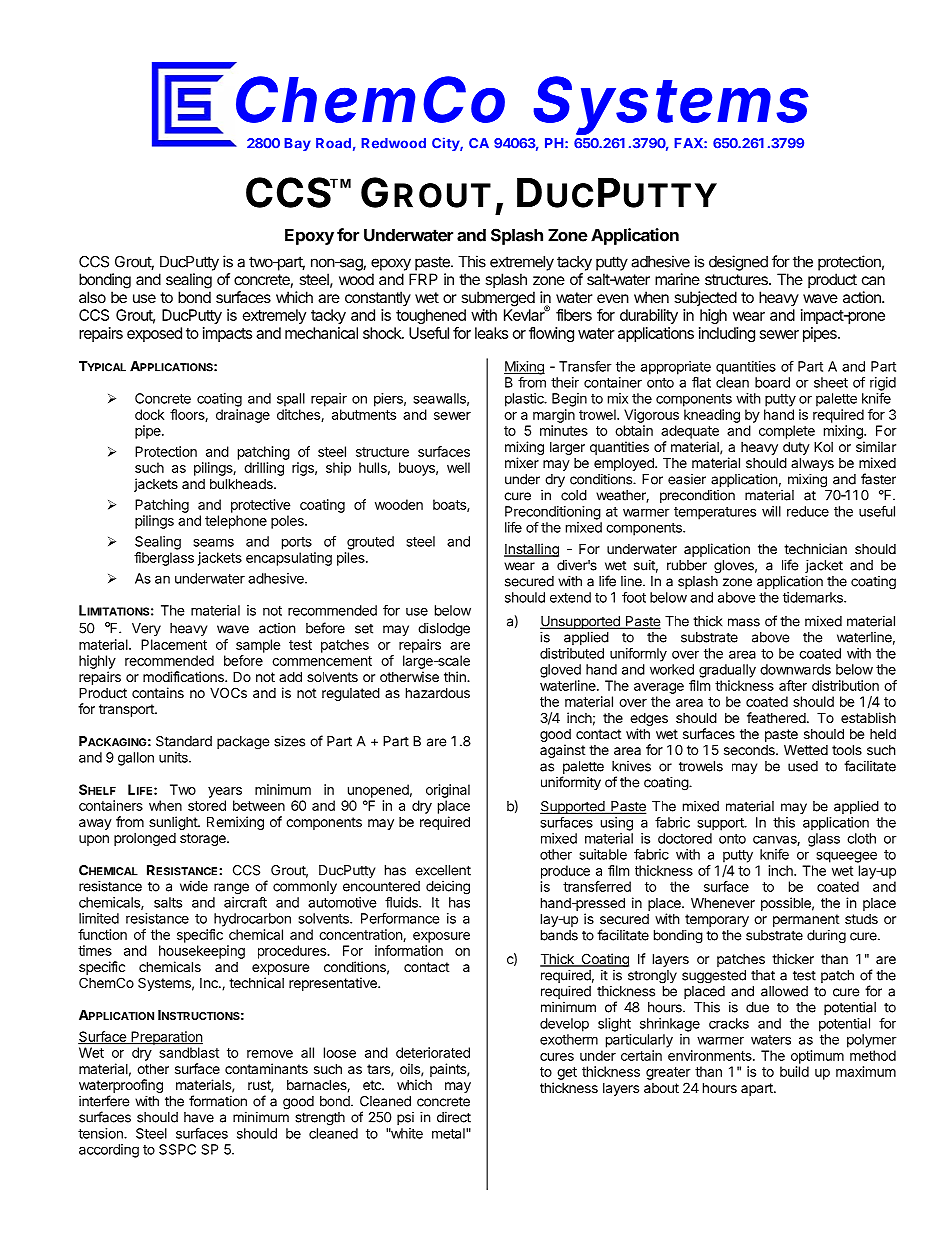 This screenshot has width=952, height=1233. What do you see at coordinates (448, 888) in the screenshot?
I see `deicing` at bounding box center [448, 888].
